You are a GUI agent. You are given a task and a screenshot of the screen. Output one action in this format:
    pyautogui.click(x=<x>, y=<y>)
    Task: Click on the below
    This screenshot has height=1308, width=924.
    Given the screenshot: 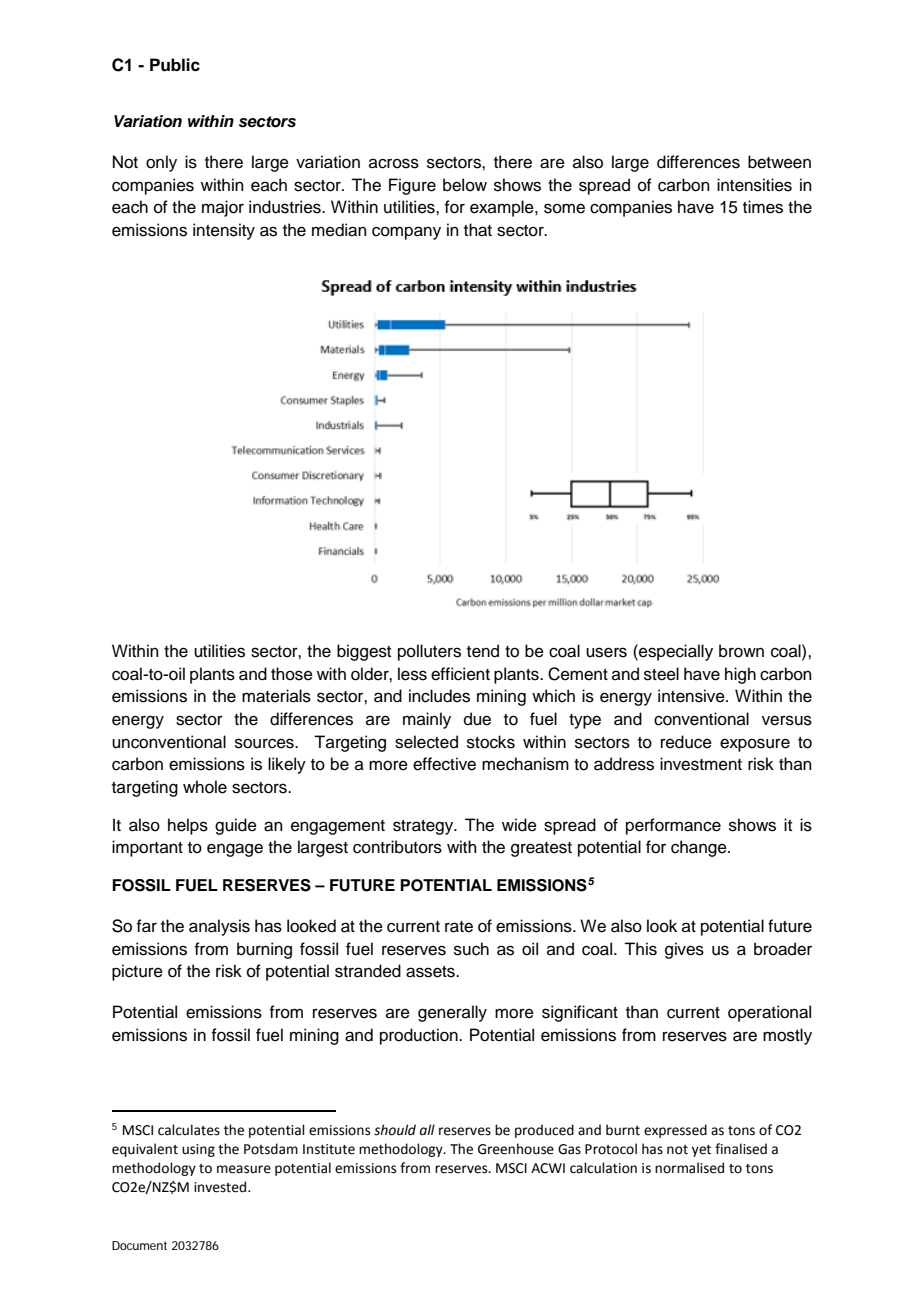 What is the action you would take?
    pyautogui.click(x=465, y=185)
